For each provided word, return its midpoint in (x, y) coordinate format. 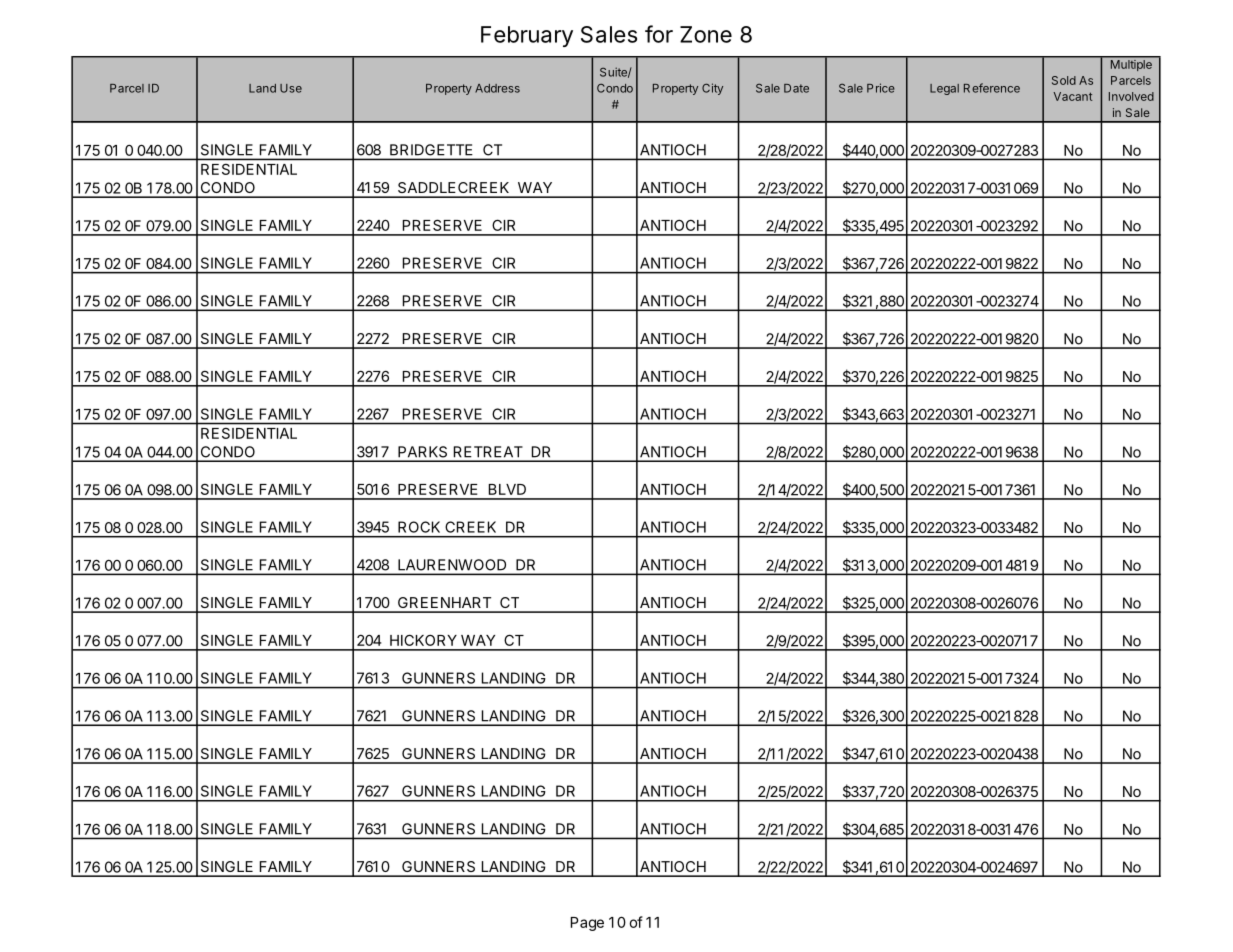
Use (291, 88)
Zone (706, 34)
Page (587, 924)
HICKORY (423, 640)
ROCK (419, 527)
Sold (1064, 80)
